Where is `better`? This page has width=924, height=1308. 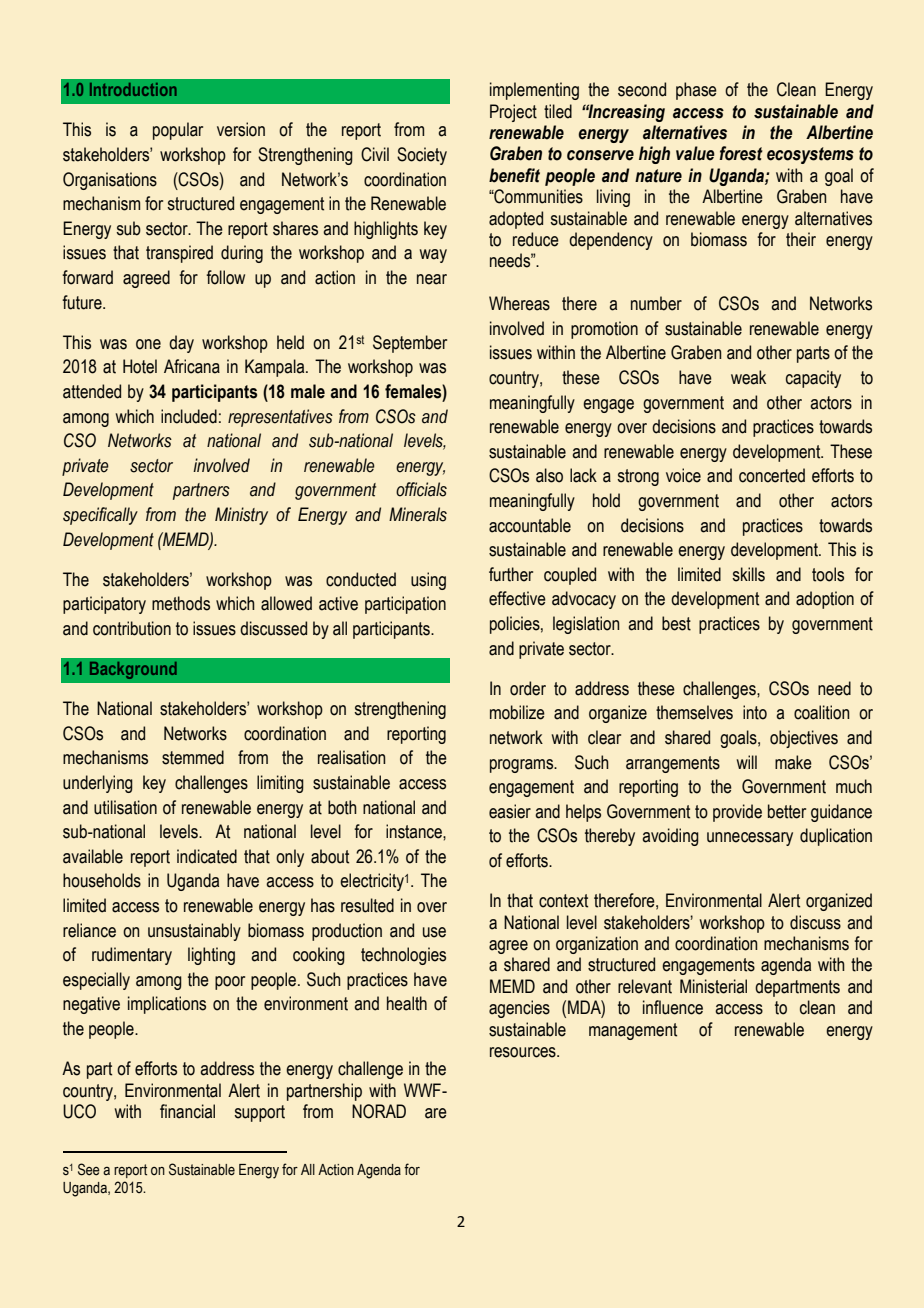 better is located at coordinates (787, 811).
